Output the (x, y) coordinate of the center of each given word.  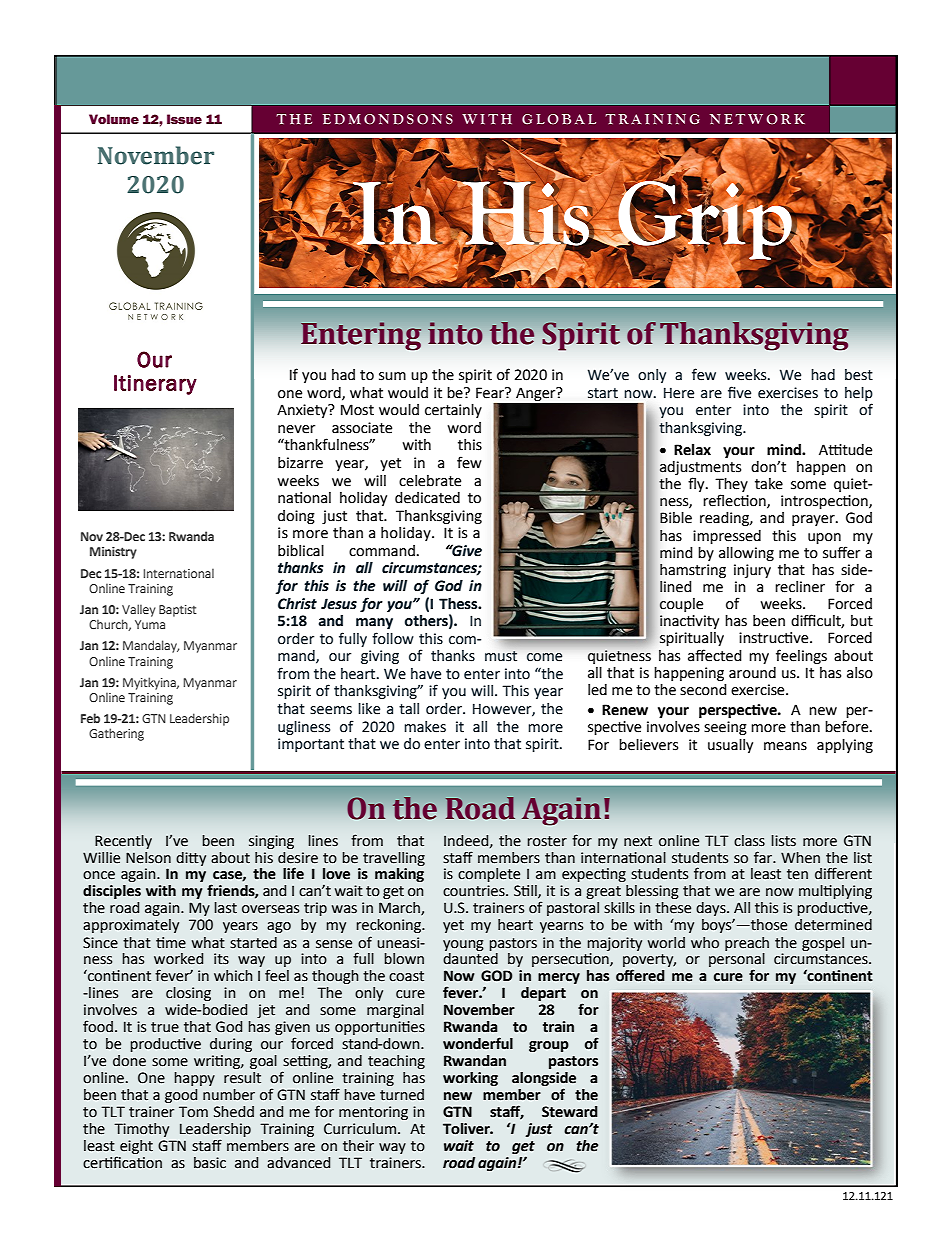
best (859, 375)
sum (392, 376)
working (470, 1079)
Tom (193, 1112)
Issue (184, 119)
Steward (570, 1112)
